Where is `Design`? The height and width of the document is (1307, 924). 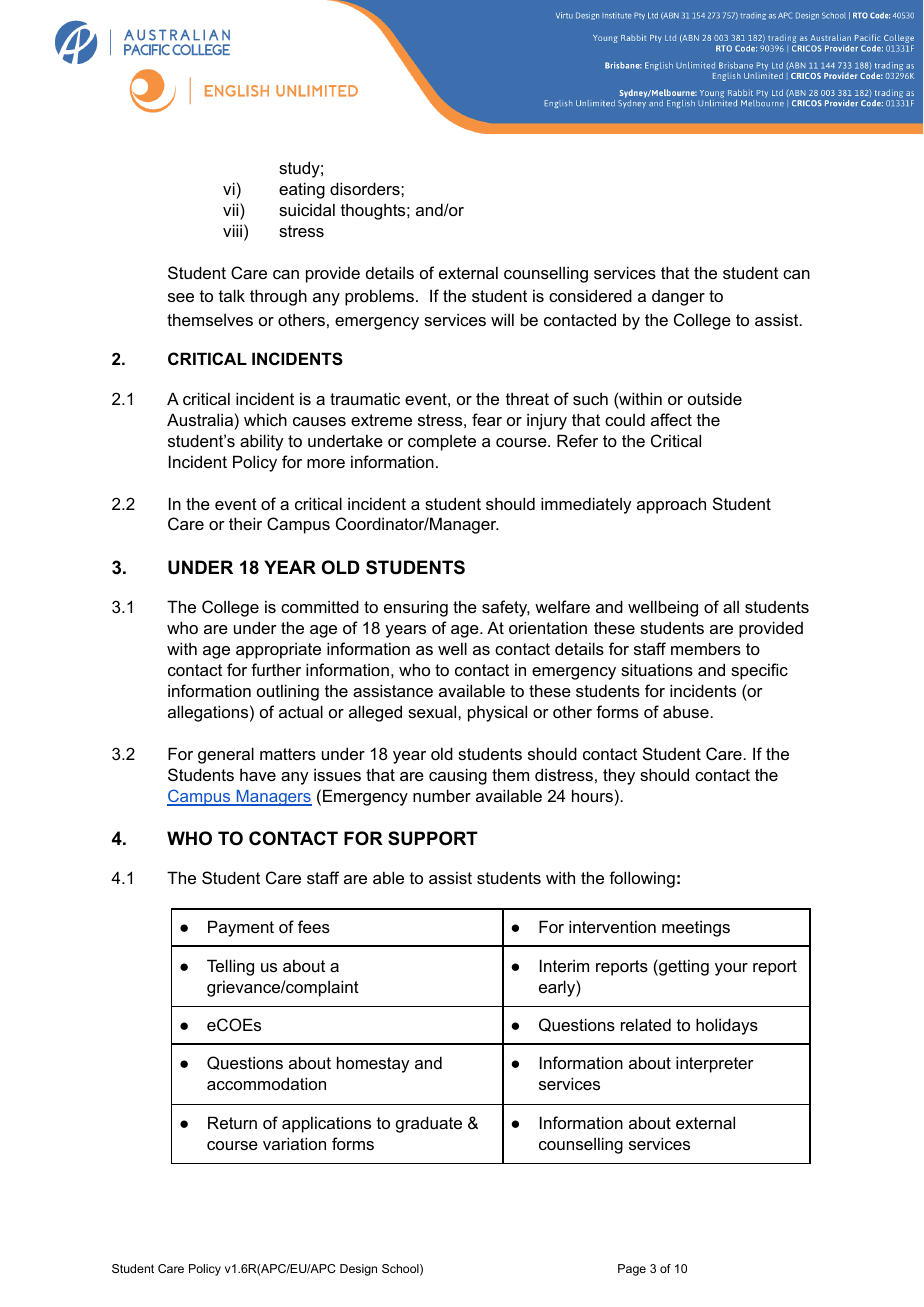 Design is located at coordinates (358, 1270).
